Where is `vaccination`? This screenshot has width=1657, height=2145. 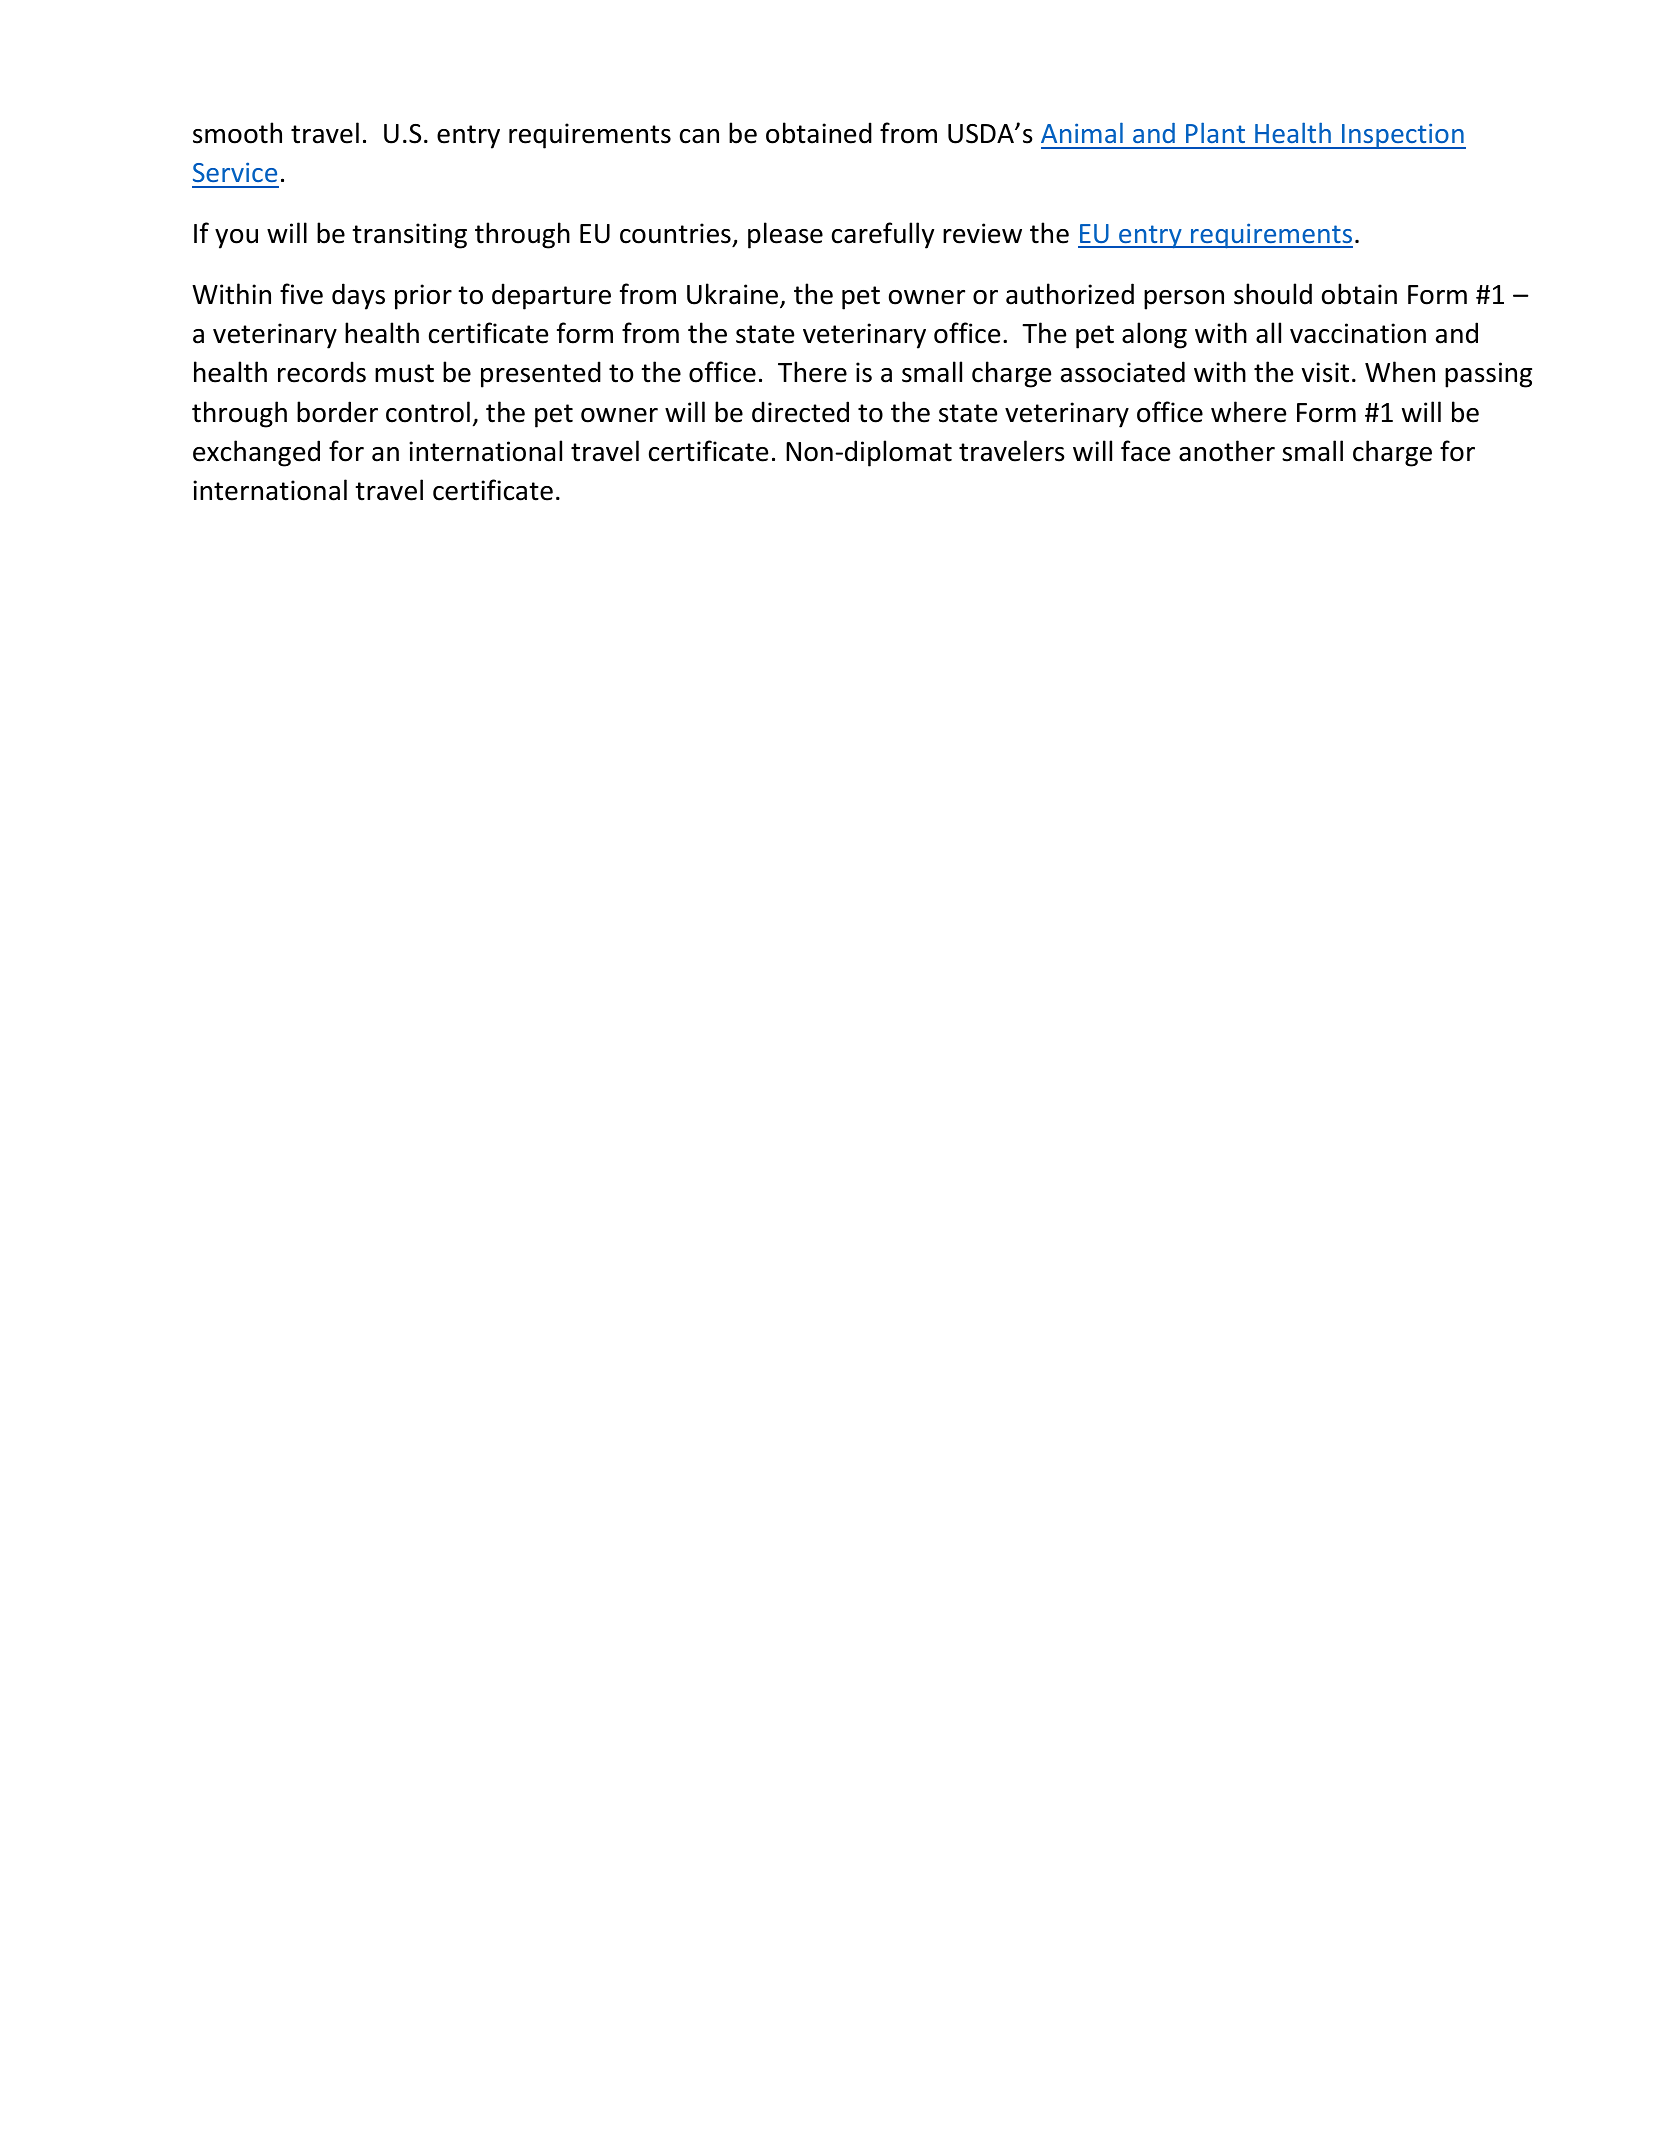 vaccination is located at coordinates (1358, 333).
